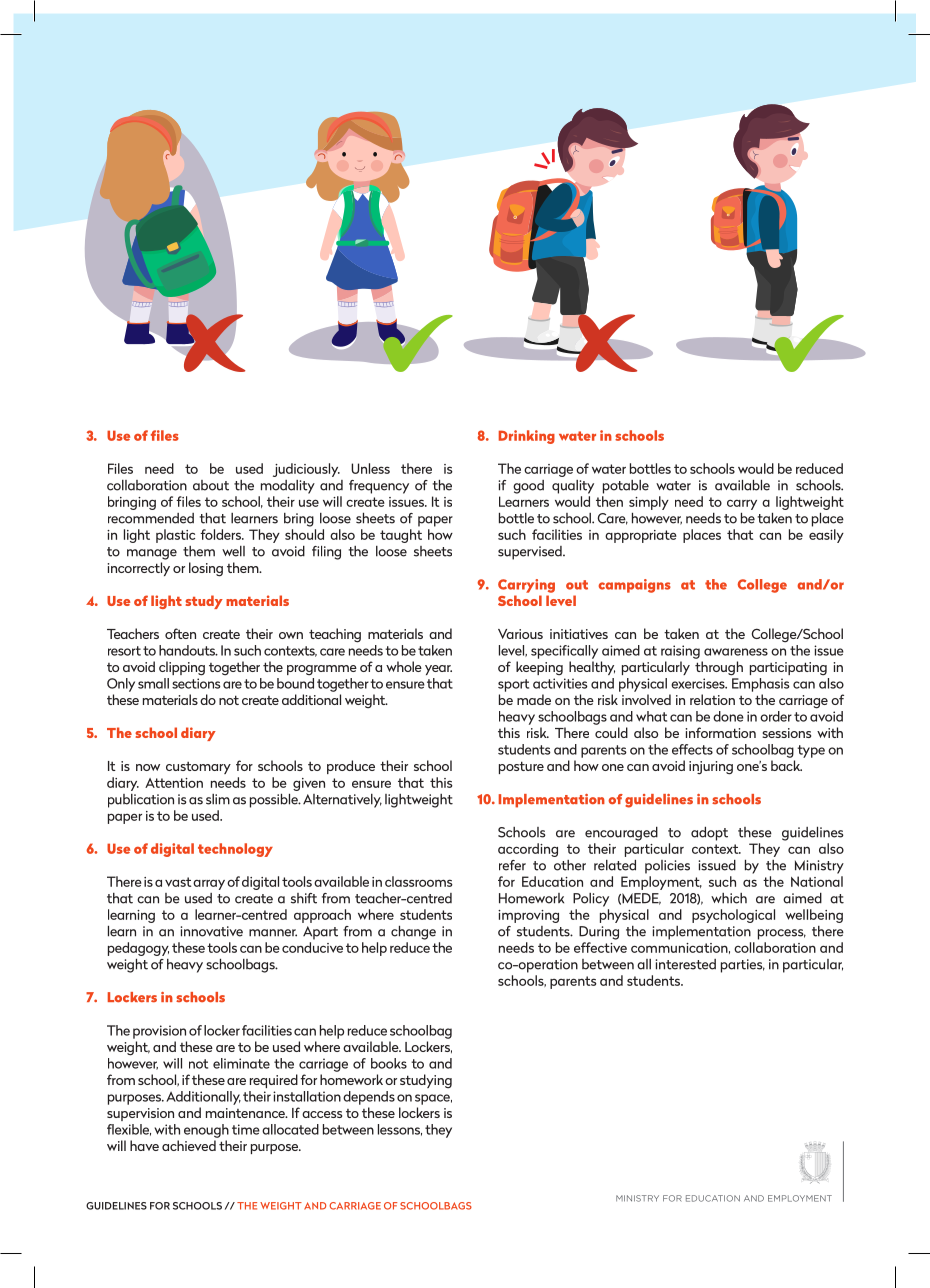 The image size is (930, 1288). Describe the element at coordinates (211, 485) in the document. I see `about` at that location.
